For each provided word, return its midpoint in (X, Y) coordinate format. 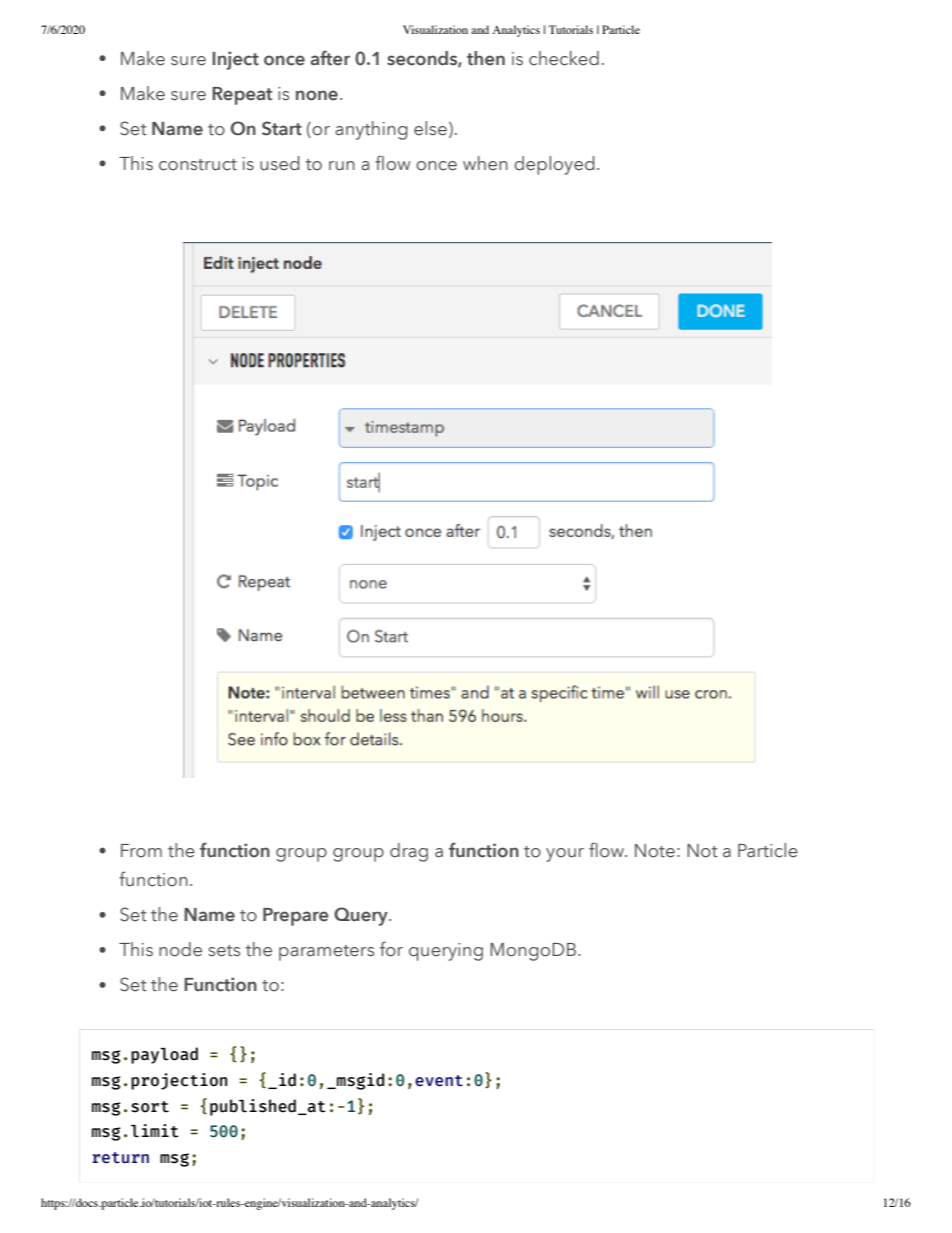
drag (409, 852)
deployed (554, 165)
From (141, 851)
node (180, 949)
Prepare (296, 917)
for (391, 949)
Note (655, 851)
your (565, 855)
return (120, 1158)
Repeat (242, 96)
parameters (326, 953)
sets (224, 951)
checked (564, 58)
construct (198, 165)
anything (371, 130)
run (342, 166)
